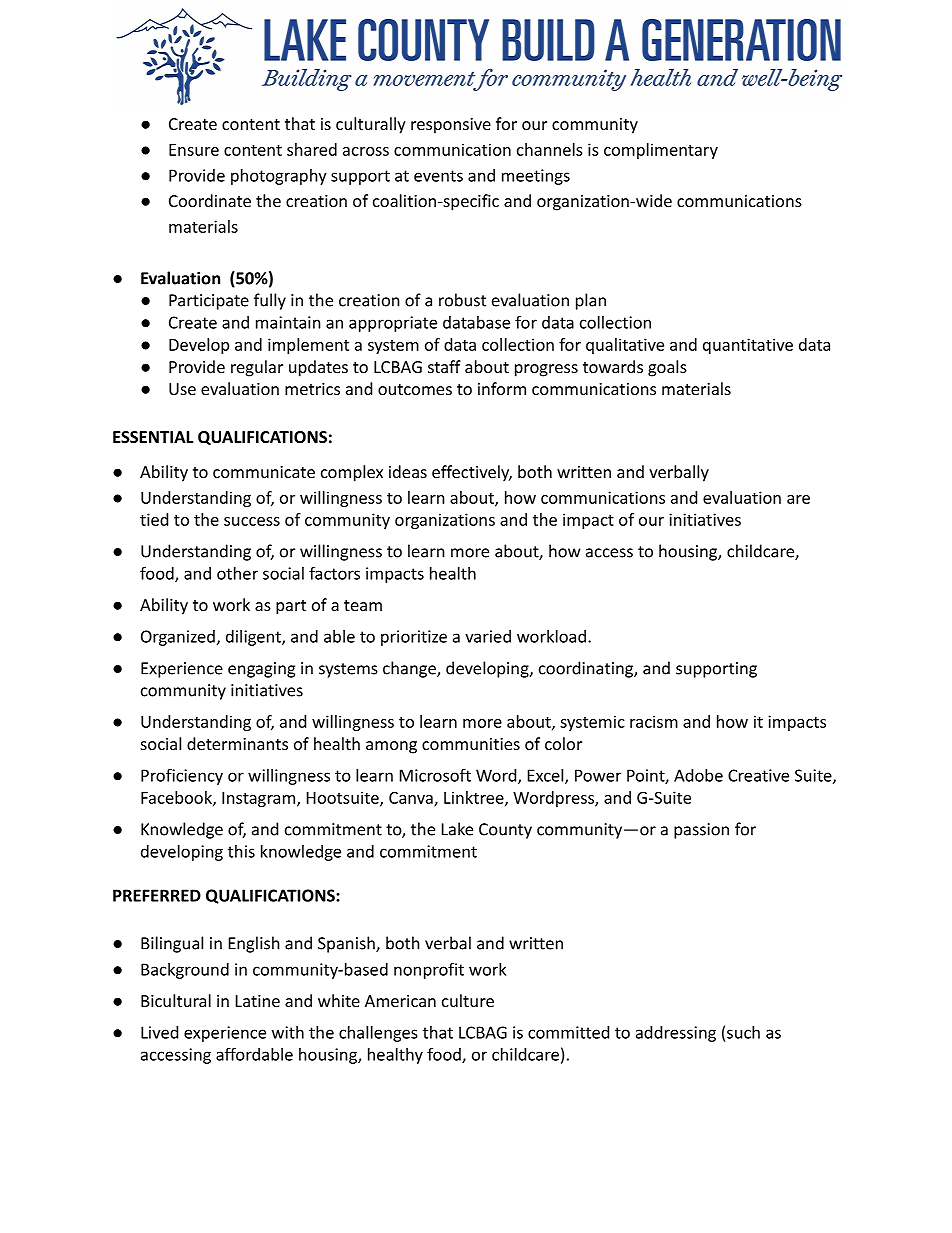  I want to click on events, so click(438, 176).
